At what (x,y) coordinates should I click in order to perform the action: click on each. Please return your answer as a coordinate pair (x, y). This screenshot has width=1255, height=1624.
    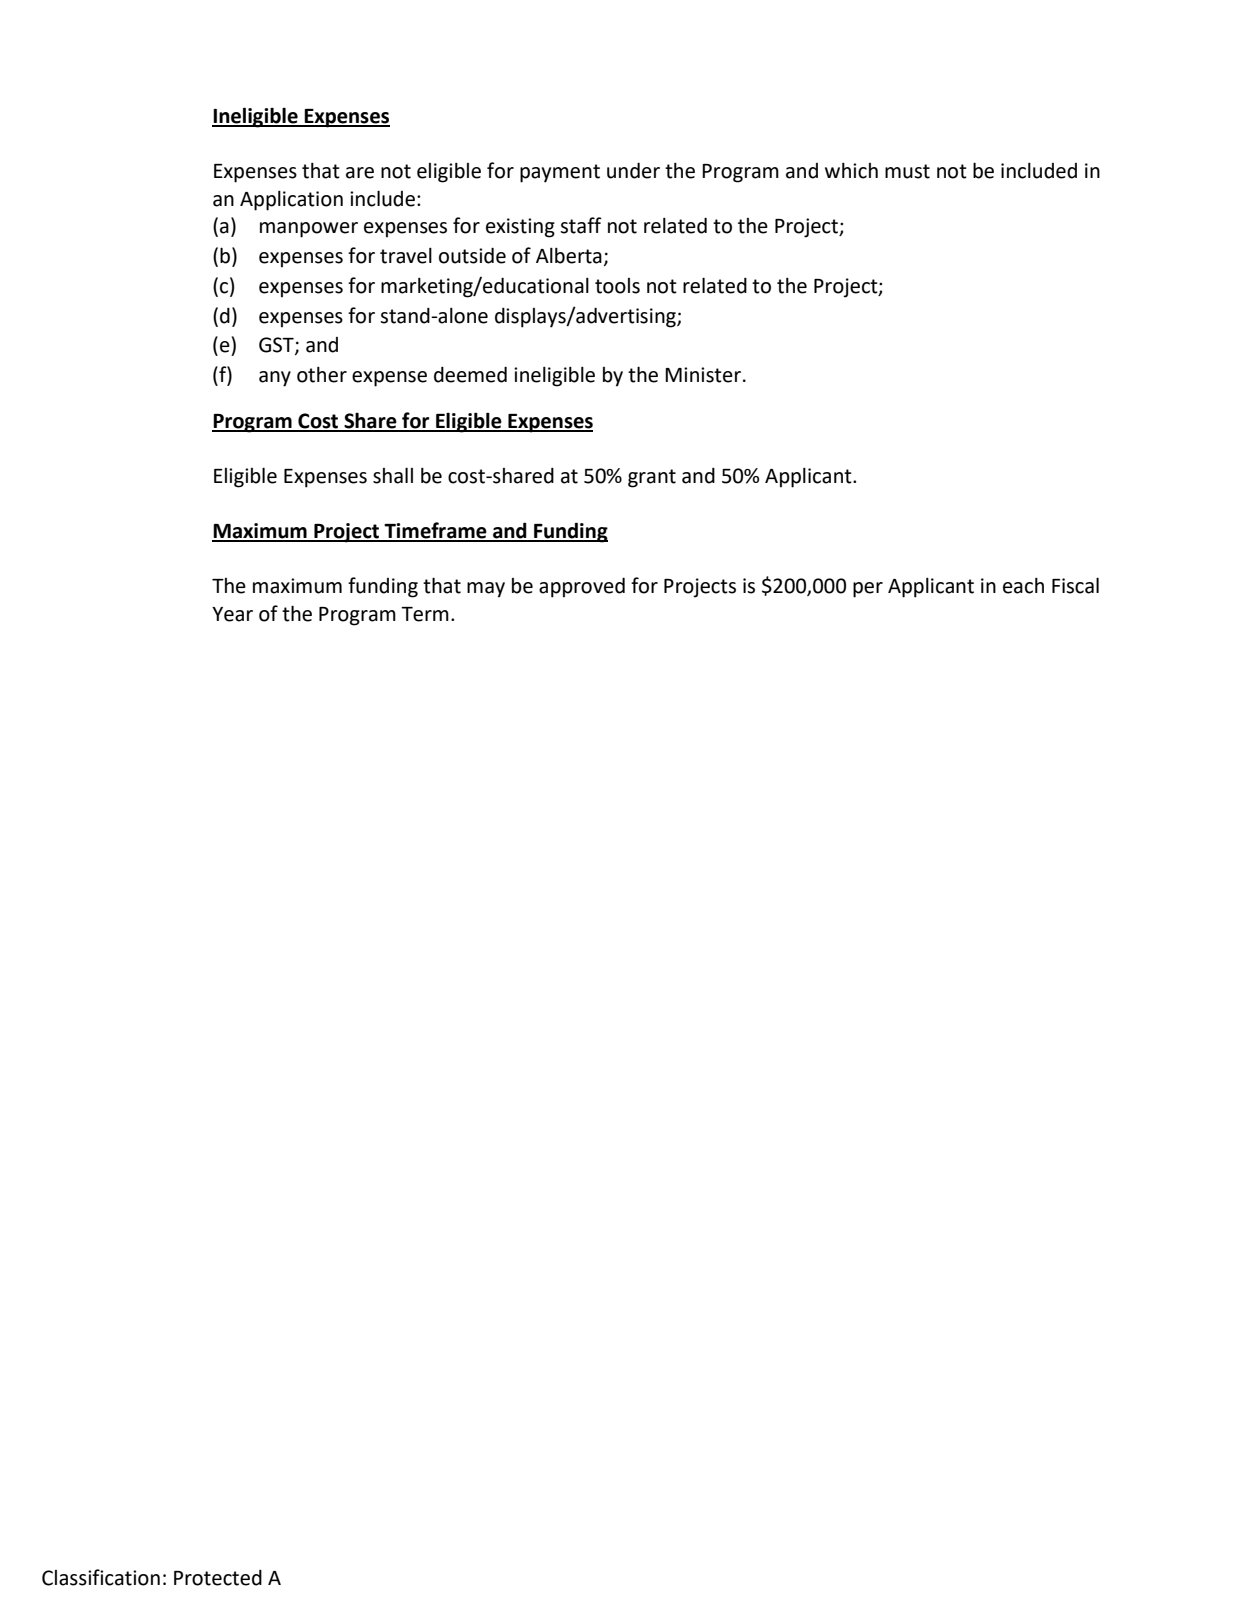
    Looking at the image, I should click on (1023, 586).
